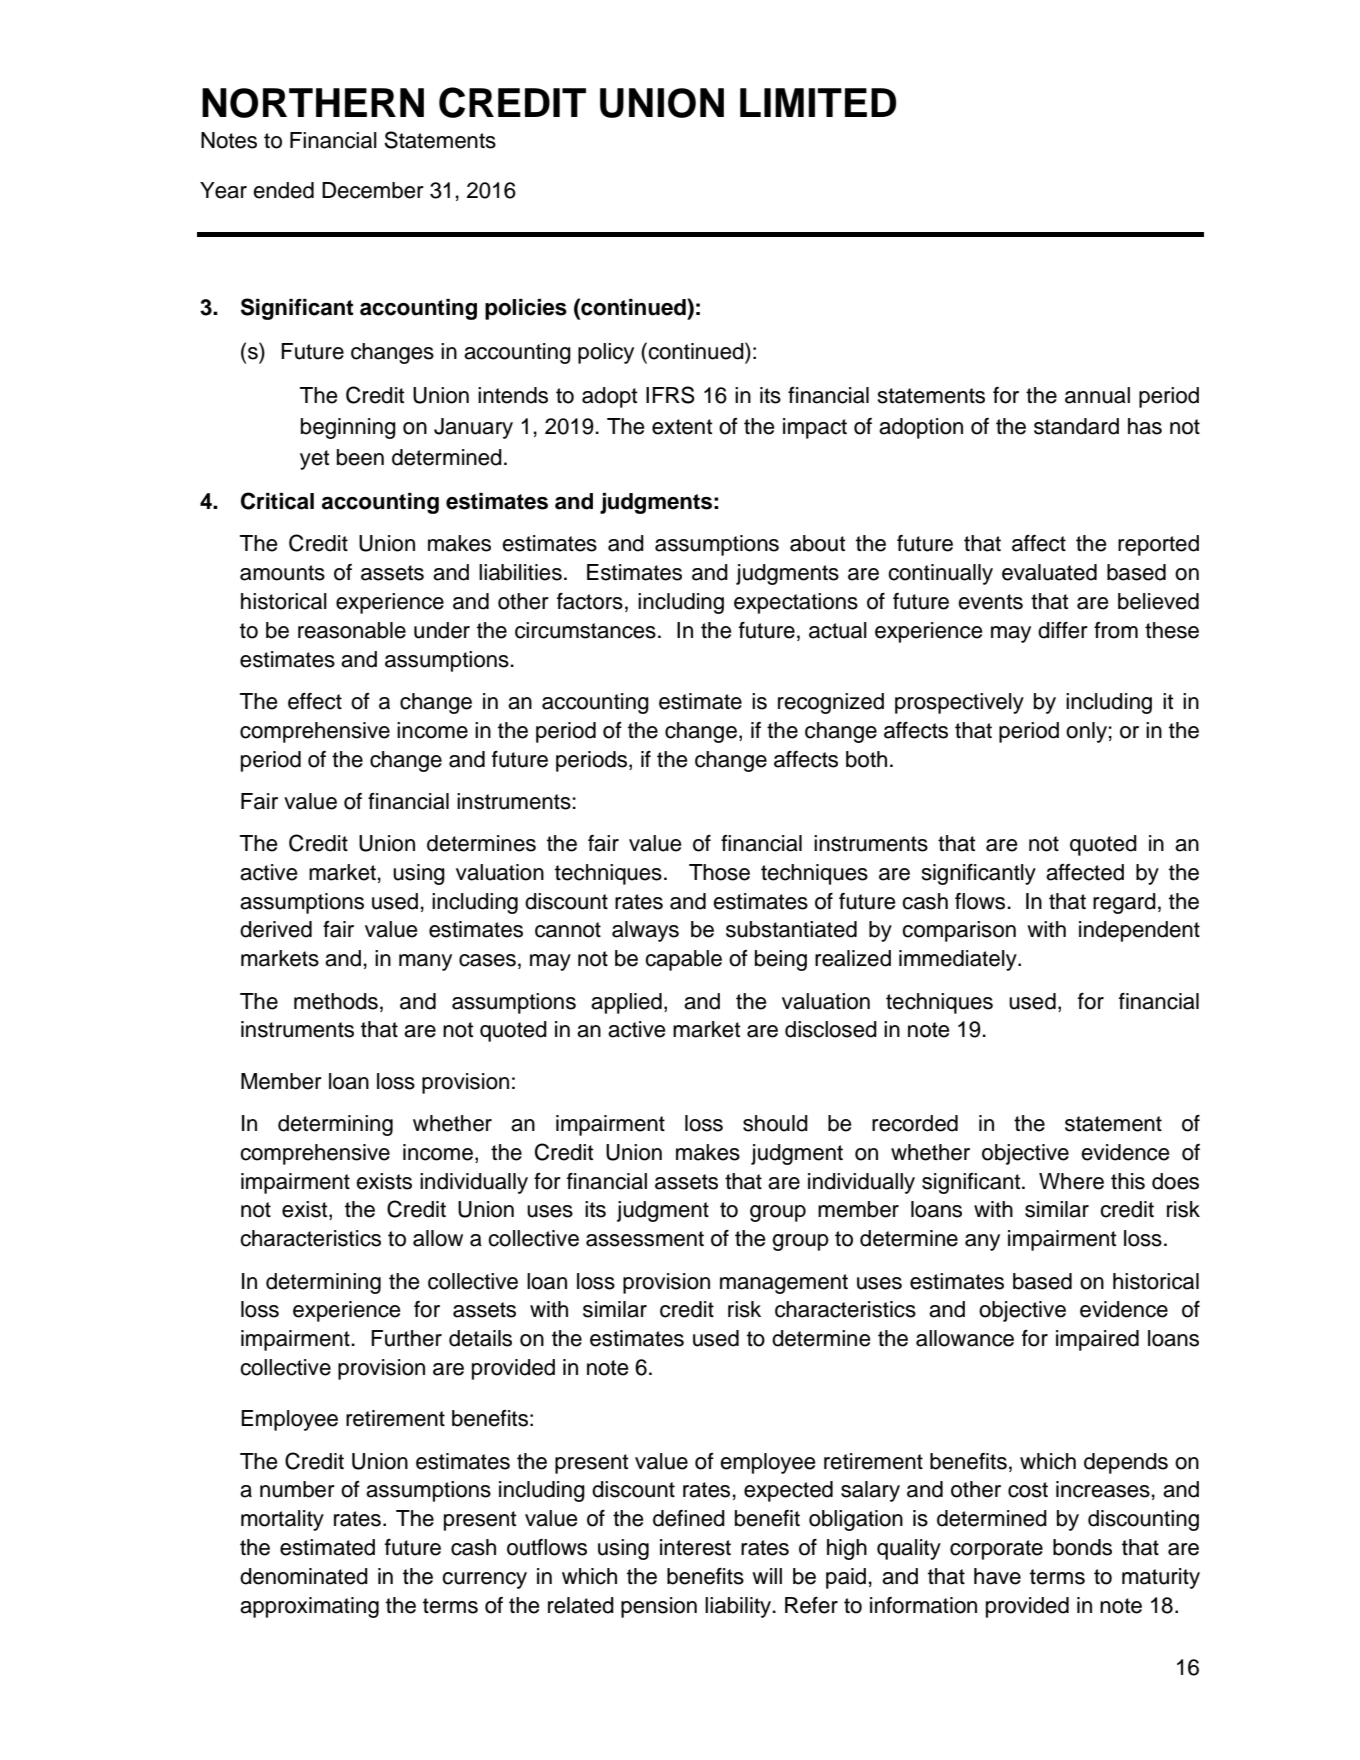  Describe the element at coordinates (276, 929) in the page. I see `derived` at that location.
